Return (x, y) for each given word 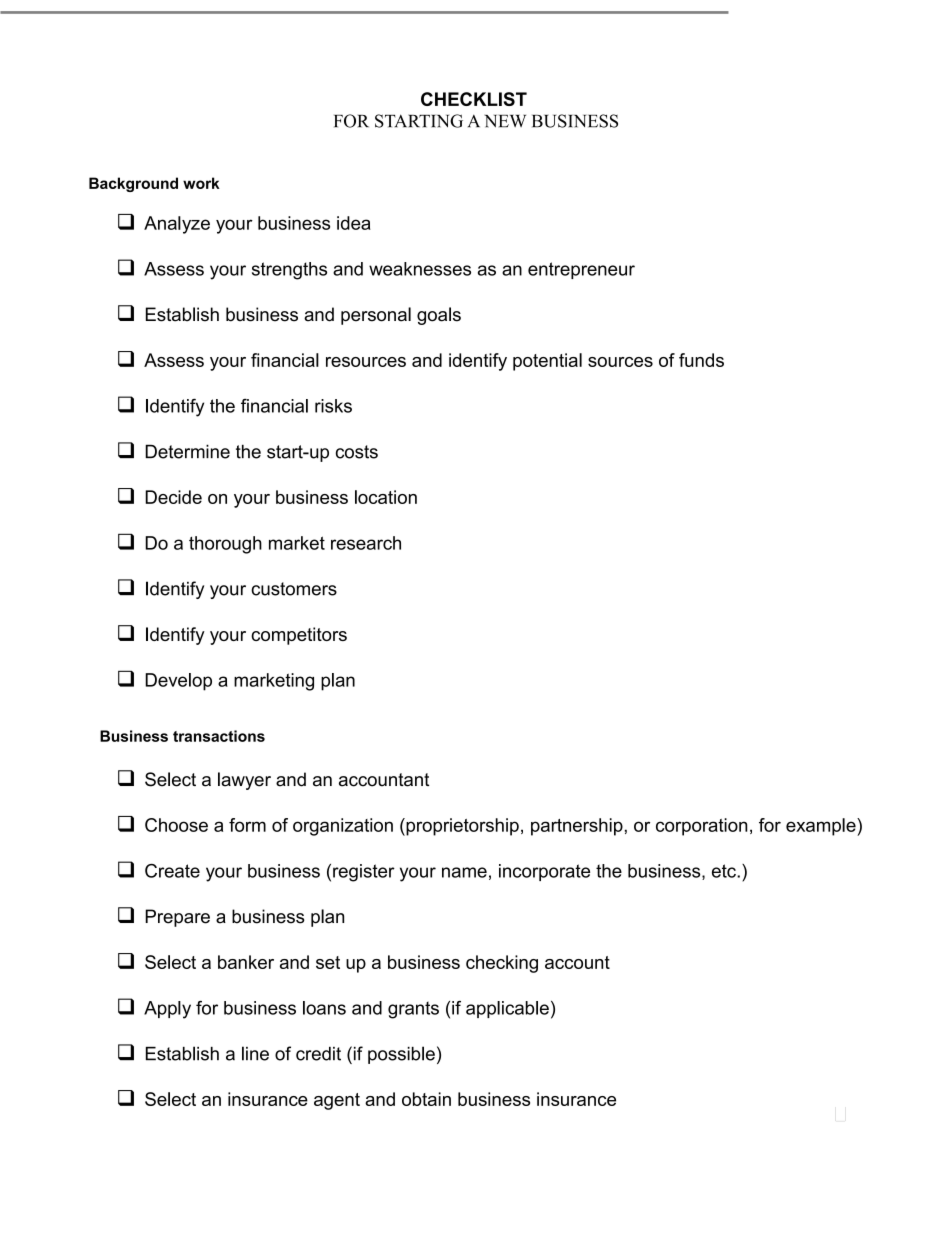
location (386, 497)
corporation (702, 827)
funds (701, 360)
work (201, 183)
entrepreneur (581, 270)
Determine (187, 451)
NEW (505, 121)
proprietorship (461, 827)
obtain (426, 1099)
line (255, 1053)
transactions (219, 736)
